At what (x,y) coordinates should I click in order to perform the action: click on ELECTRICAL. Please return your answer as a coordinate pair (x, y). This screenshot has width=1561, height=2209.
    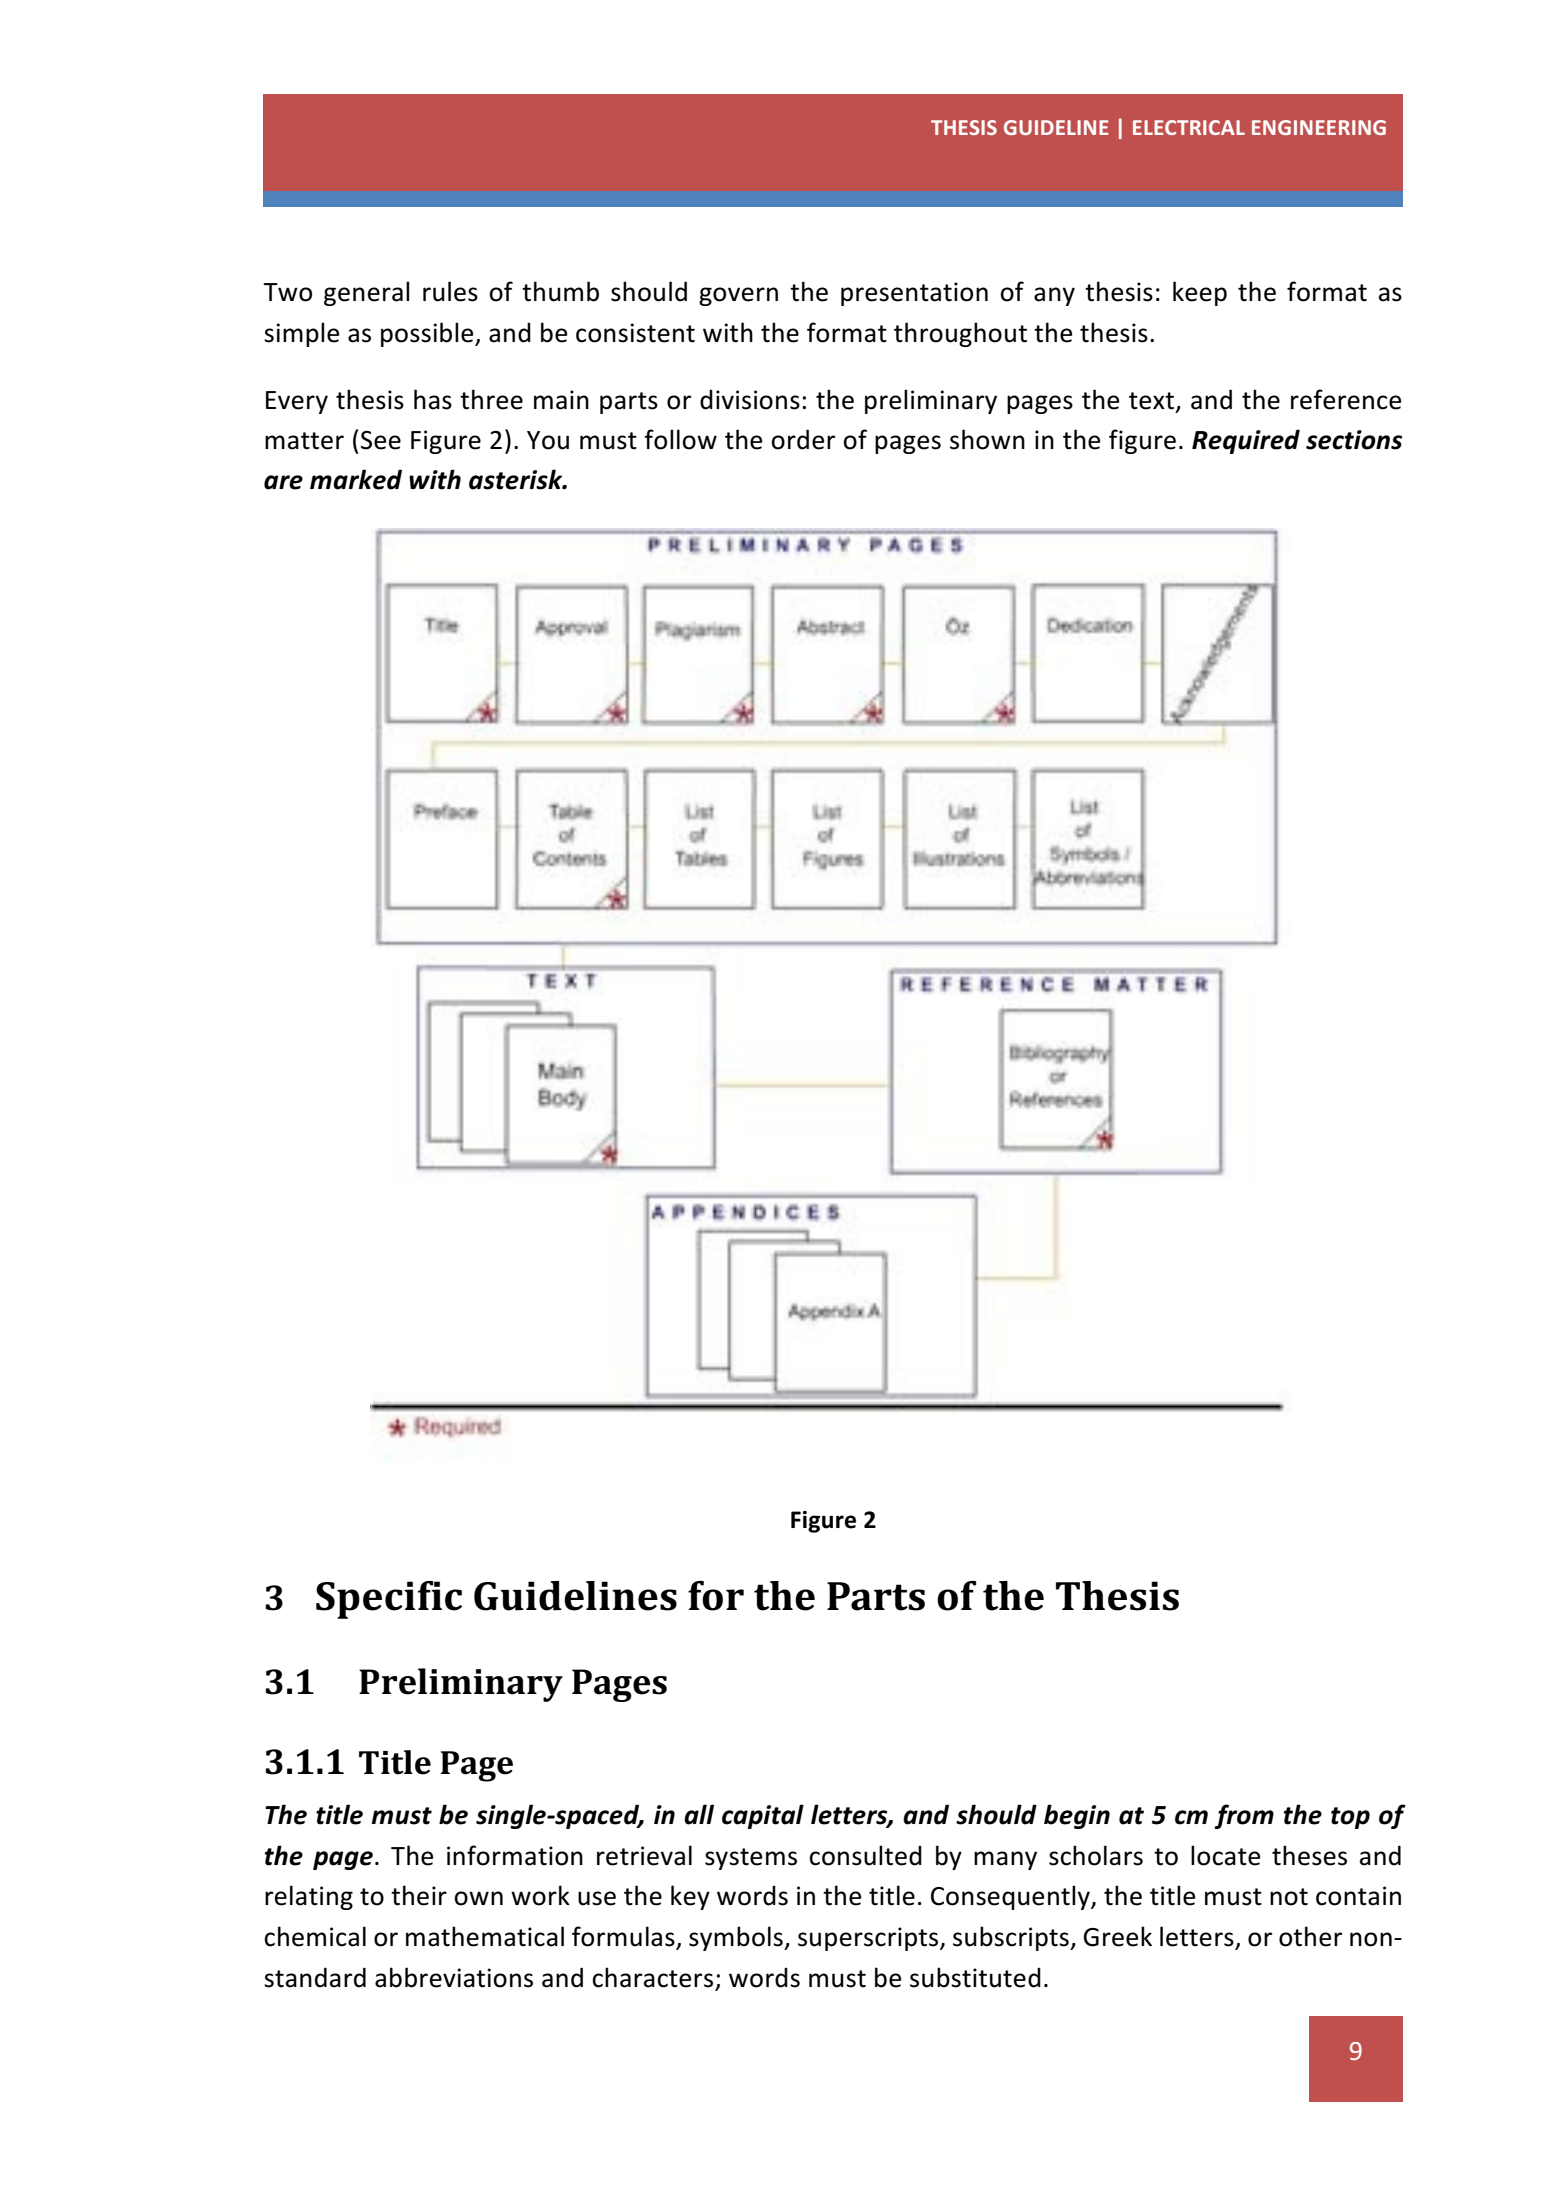
    Looking at the image, I should click on (1189, 127).
